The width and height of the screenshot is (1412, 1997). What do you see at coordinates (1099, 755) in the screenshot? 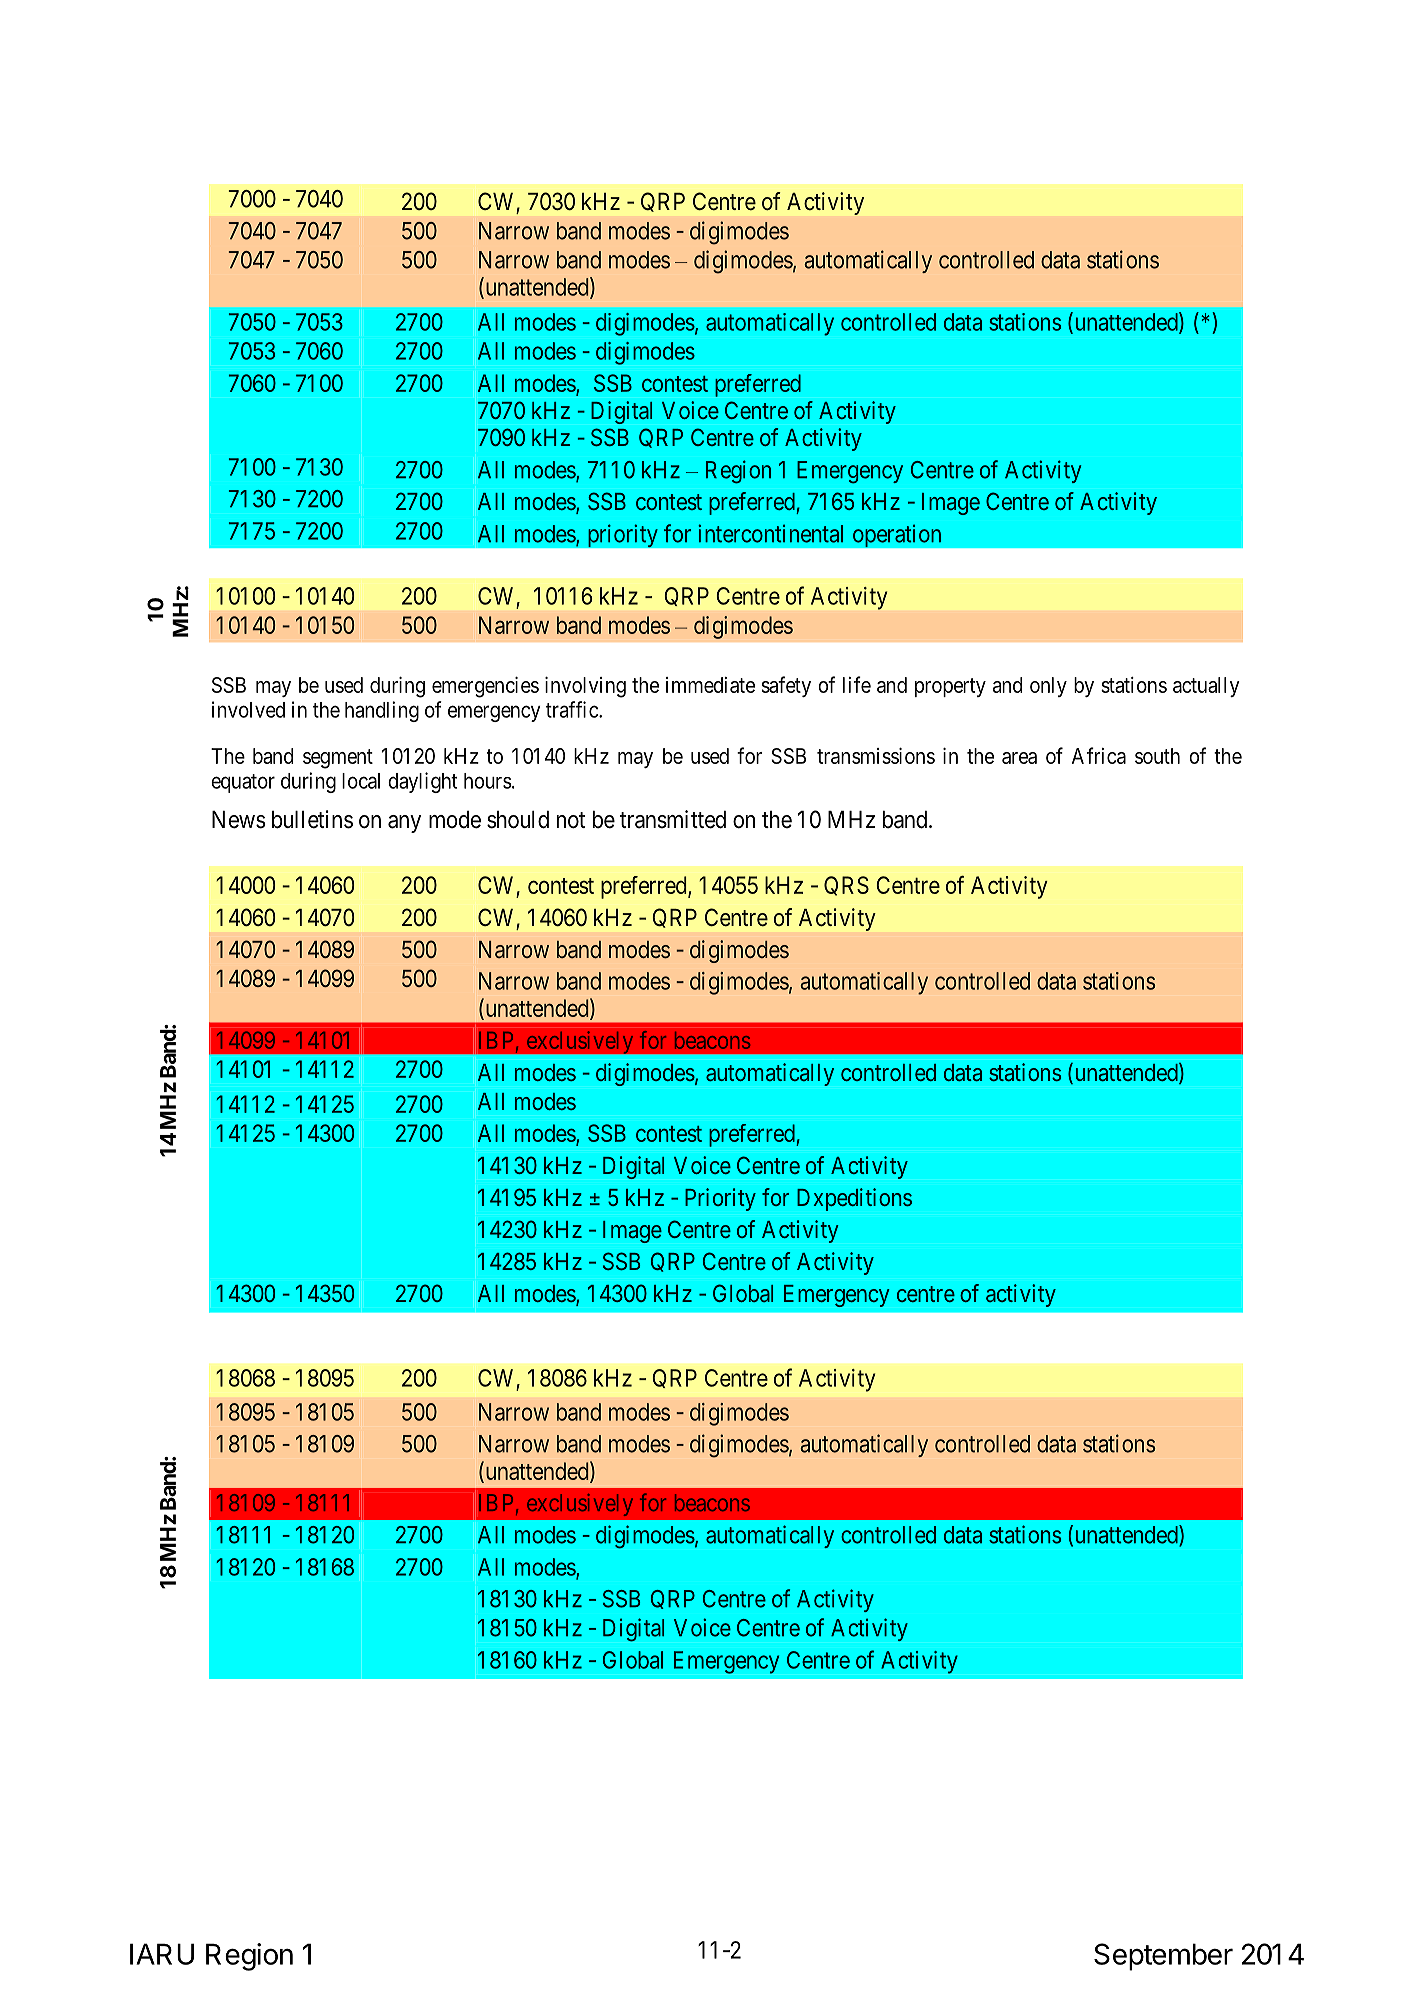
I see `Africa` at bounding box center [1099, 755].
